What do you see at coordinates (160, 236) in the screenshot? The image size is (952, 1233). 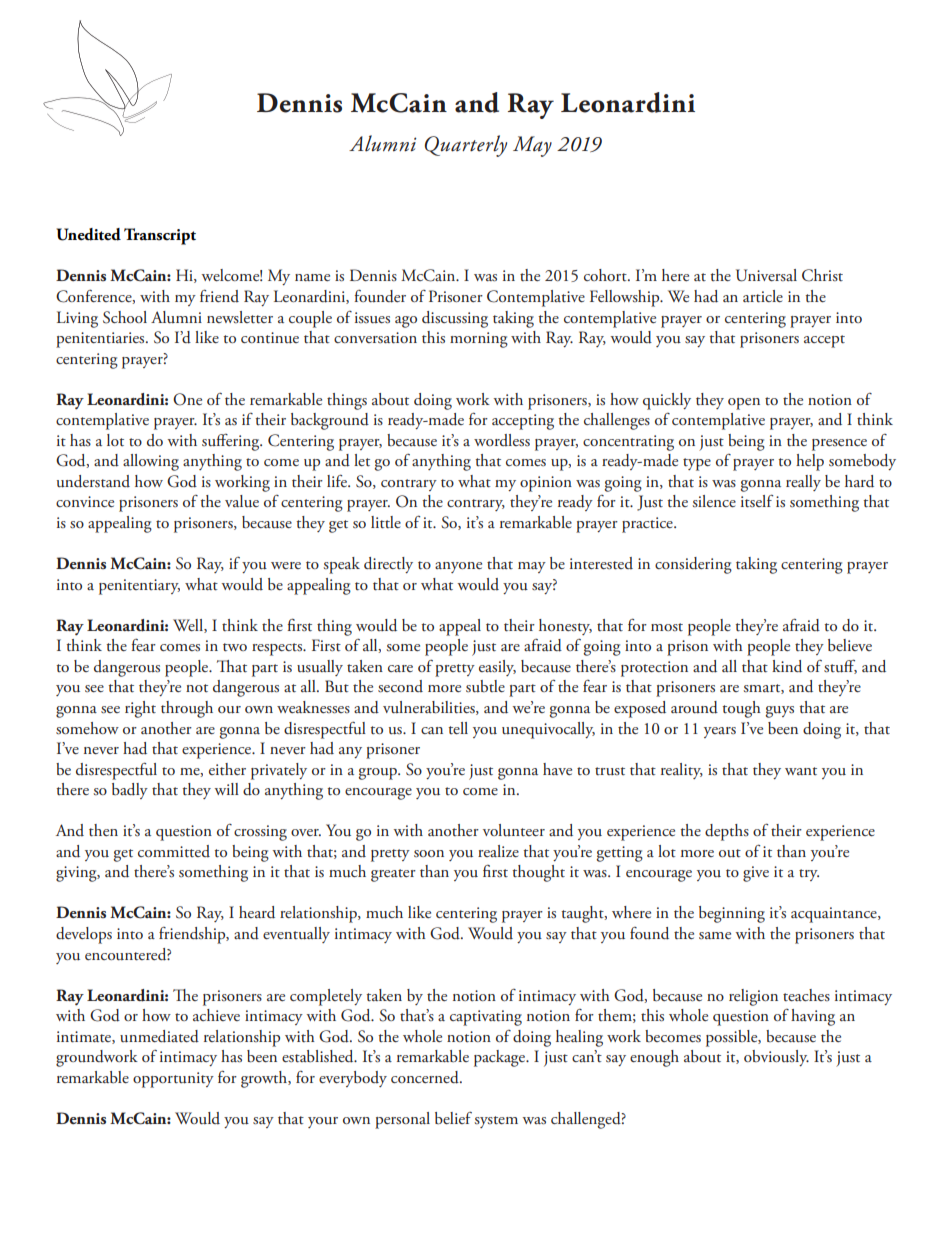 I see `Transcript` at bounding box center [160, 236].
